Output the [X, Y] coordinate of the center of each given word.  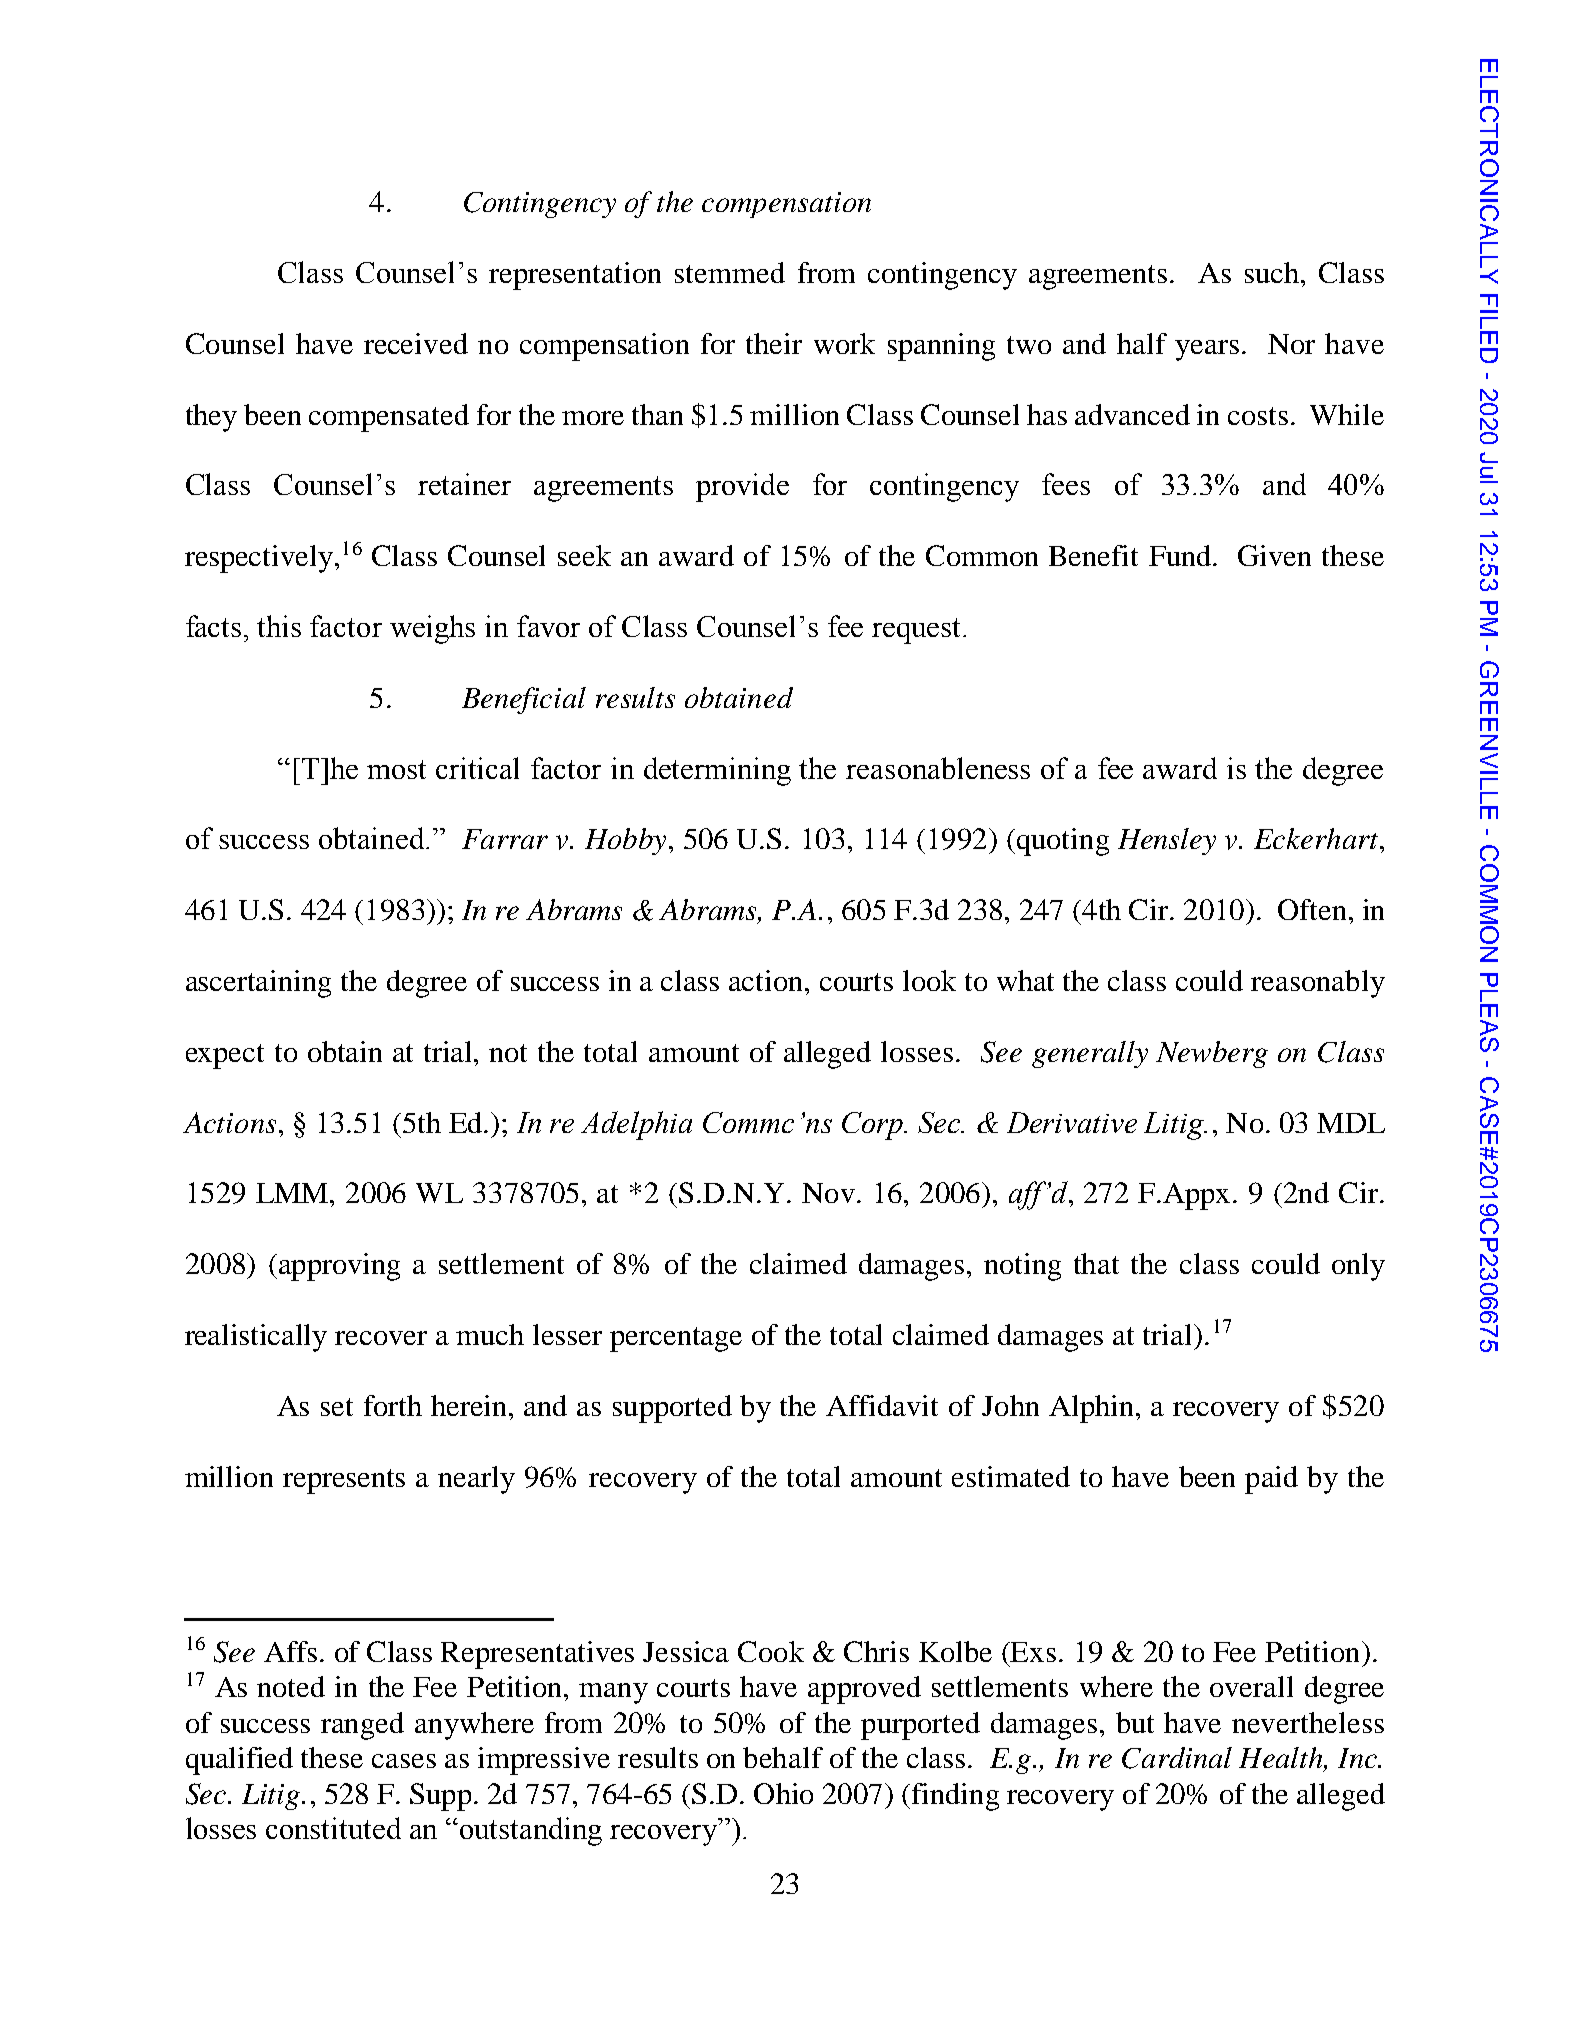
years [1207, 350]
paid [1271, 1480]
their [774, 343]
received [416, 343]
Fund [1181, 555]
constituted [333, 1828]
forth [393, 1405]
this [279, 626]
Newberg [1212, 1054]
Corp [873, 1126]
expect [225, 1056]
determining [717, 771]
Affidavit [882, 1405]
